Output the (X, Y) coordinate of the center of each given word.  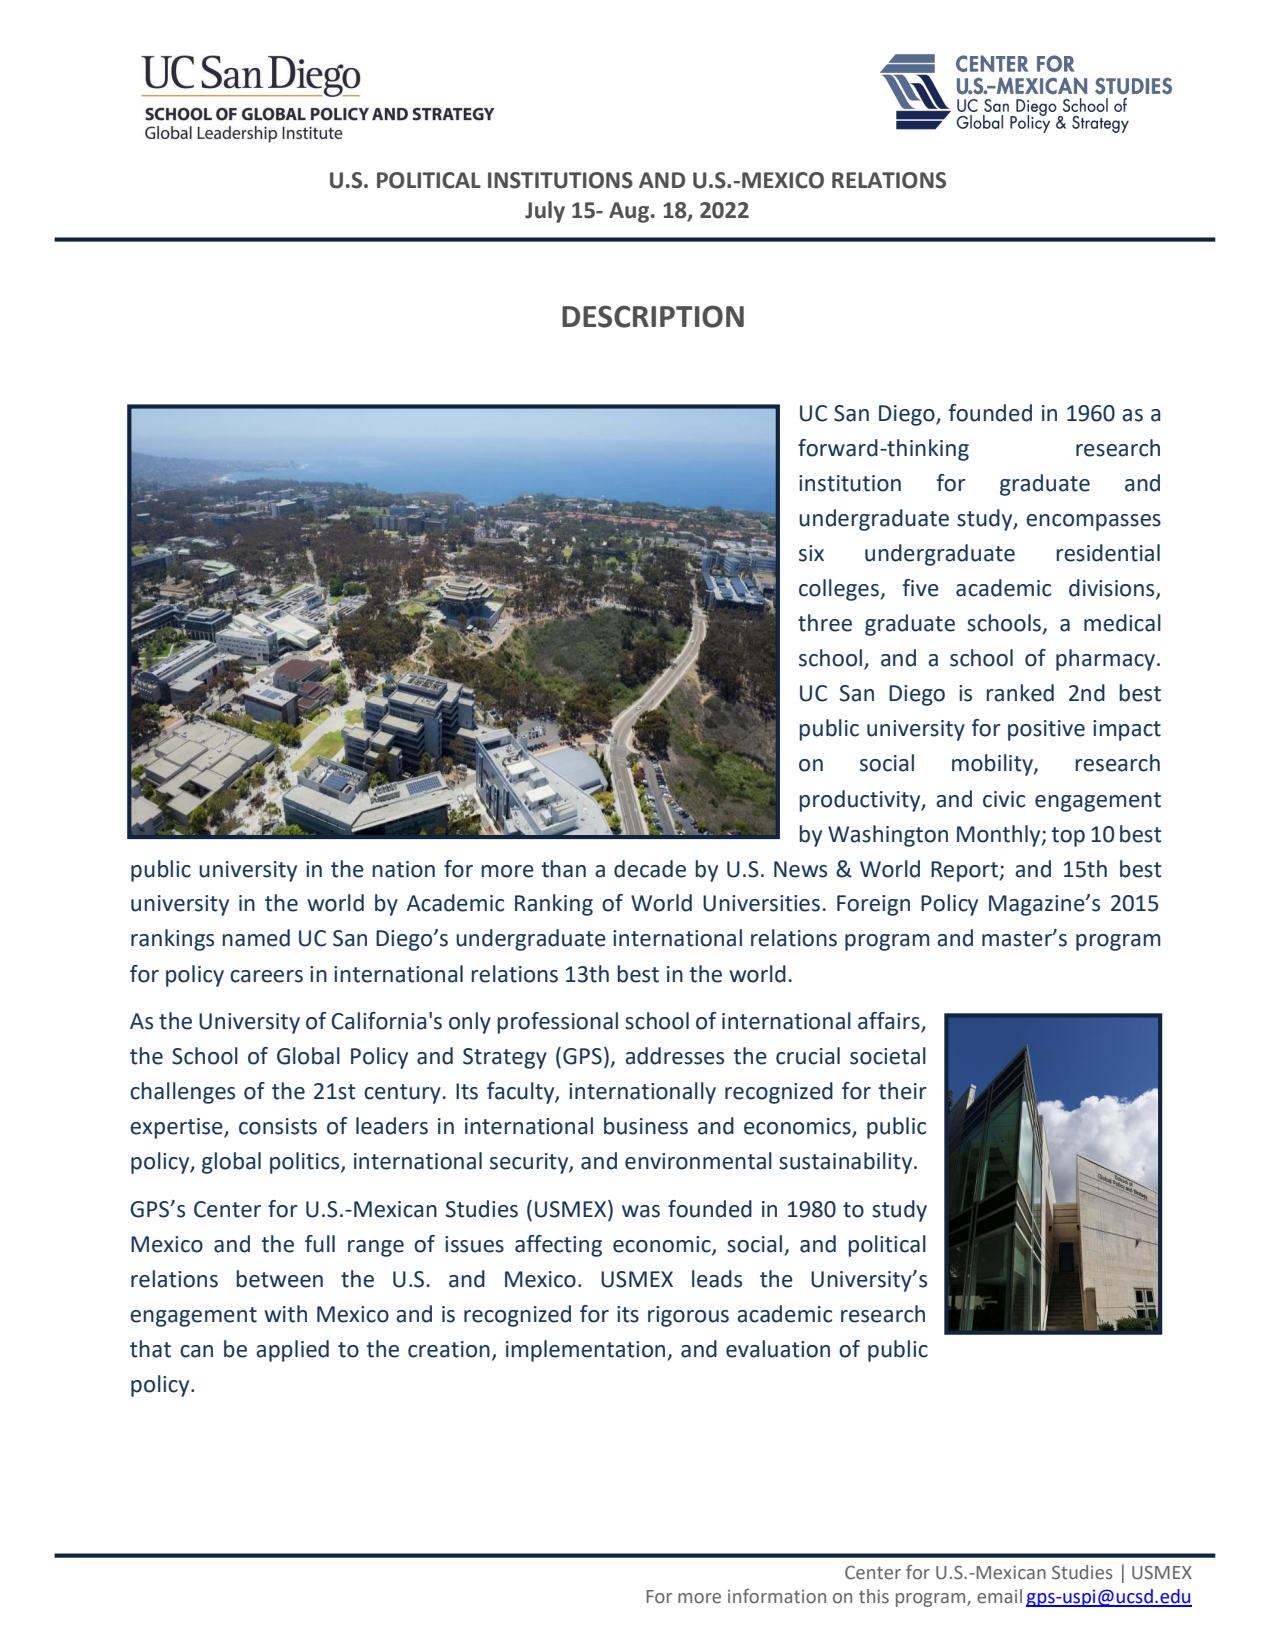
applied (292, 1351)
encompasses (1093, 522)
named (256, 938)
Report (964, 871)
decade (650, 869)
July (545, 212)
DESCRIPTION (653, 316)
